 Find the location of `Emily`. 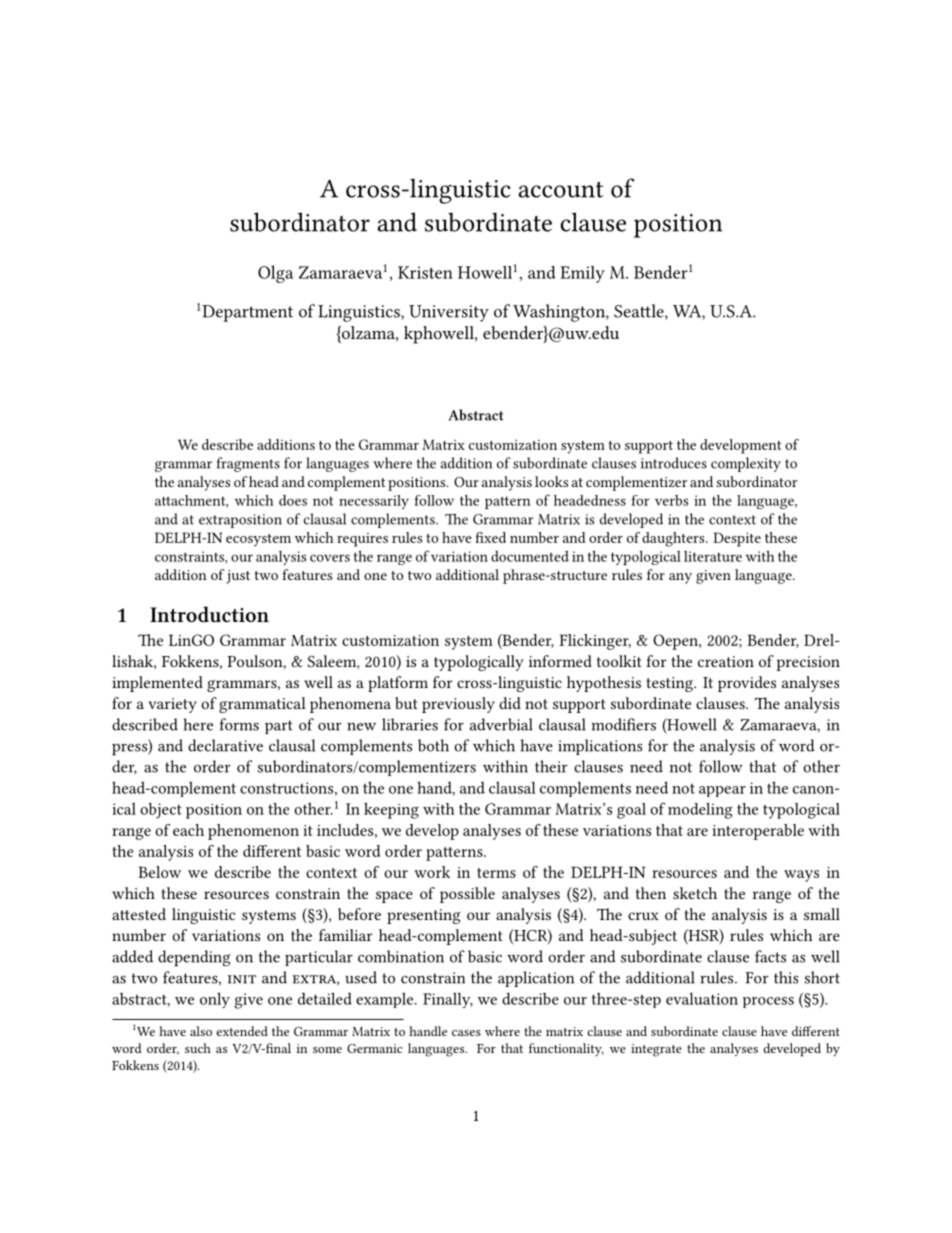

Emily is located at coordinates (582, 274).
